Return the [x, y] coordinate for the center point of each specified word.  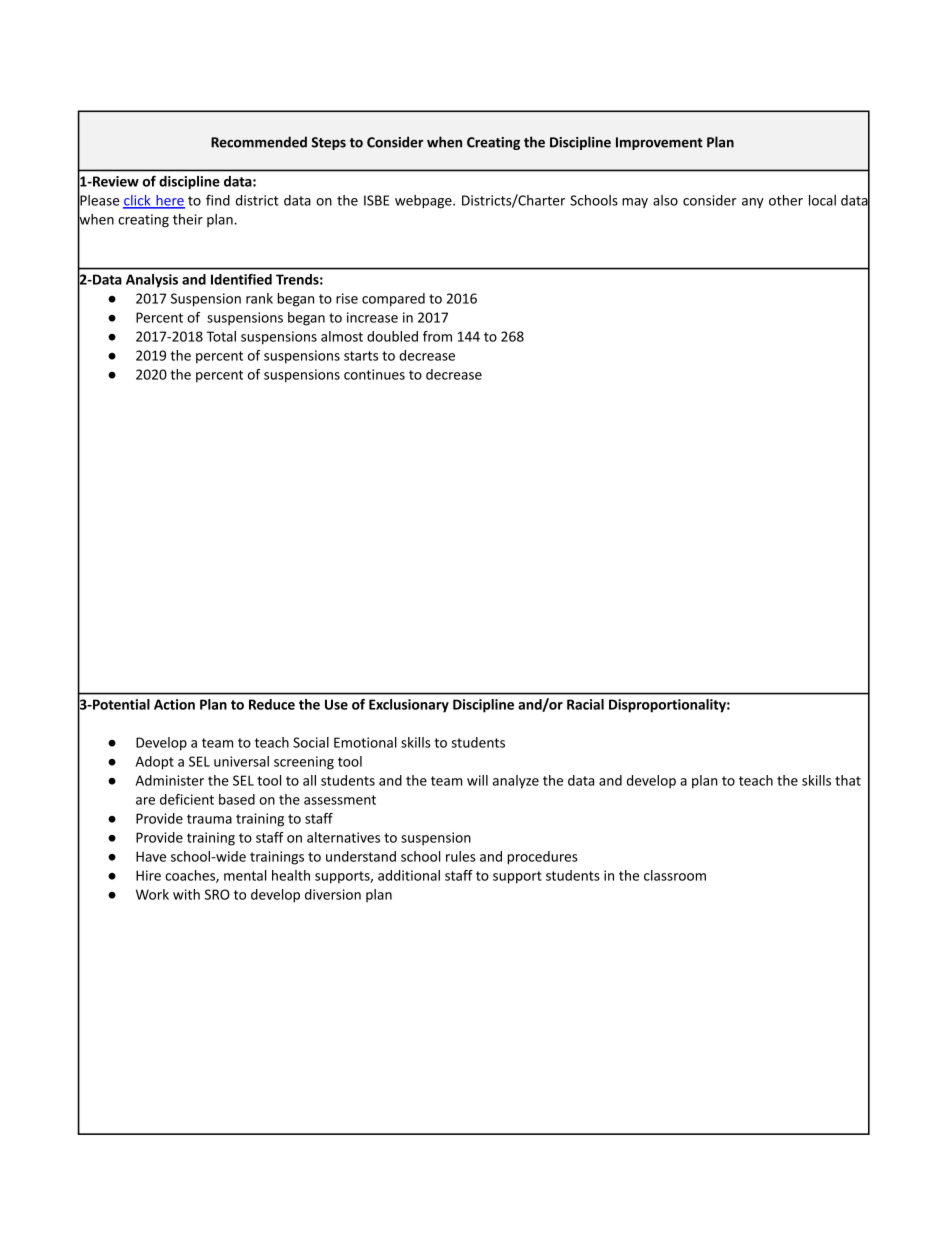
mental [245, 875]
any [753, 203]
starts [361, 356]
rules [460, 856]
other [786, 200]
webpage [424, 202]
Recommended [259, 142]
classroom [675, 875]
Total [221, 336]
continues [374, 374]
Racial [585, 704]
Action [174, 704]
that [848, 780]
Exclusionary [409, 706]
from [437, 336]
